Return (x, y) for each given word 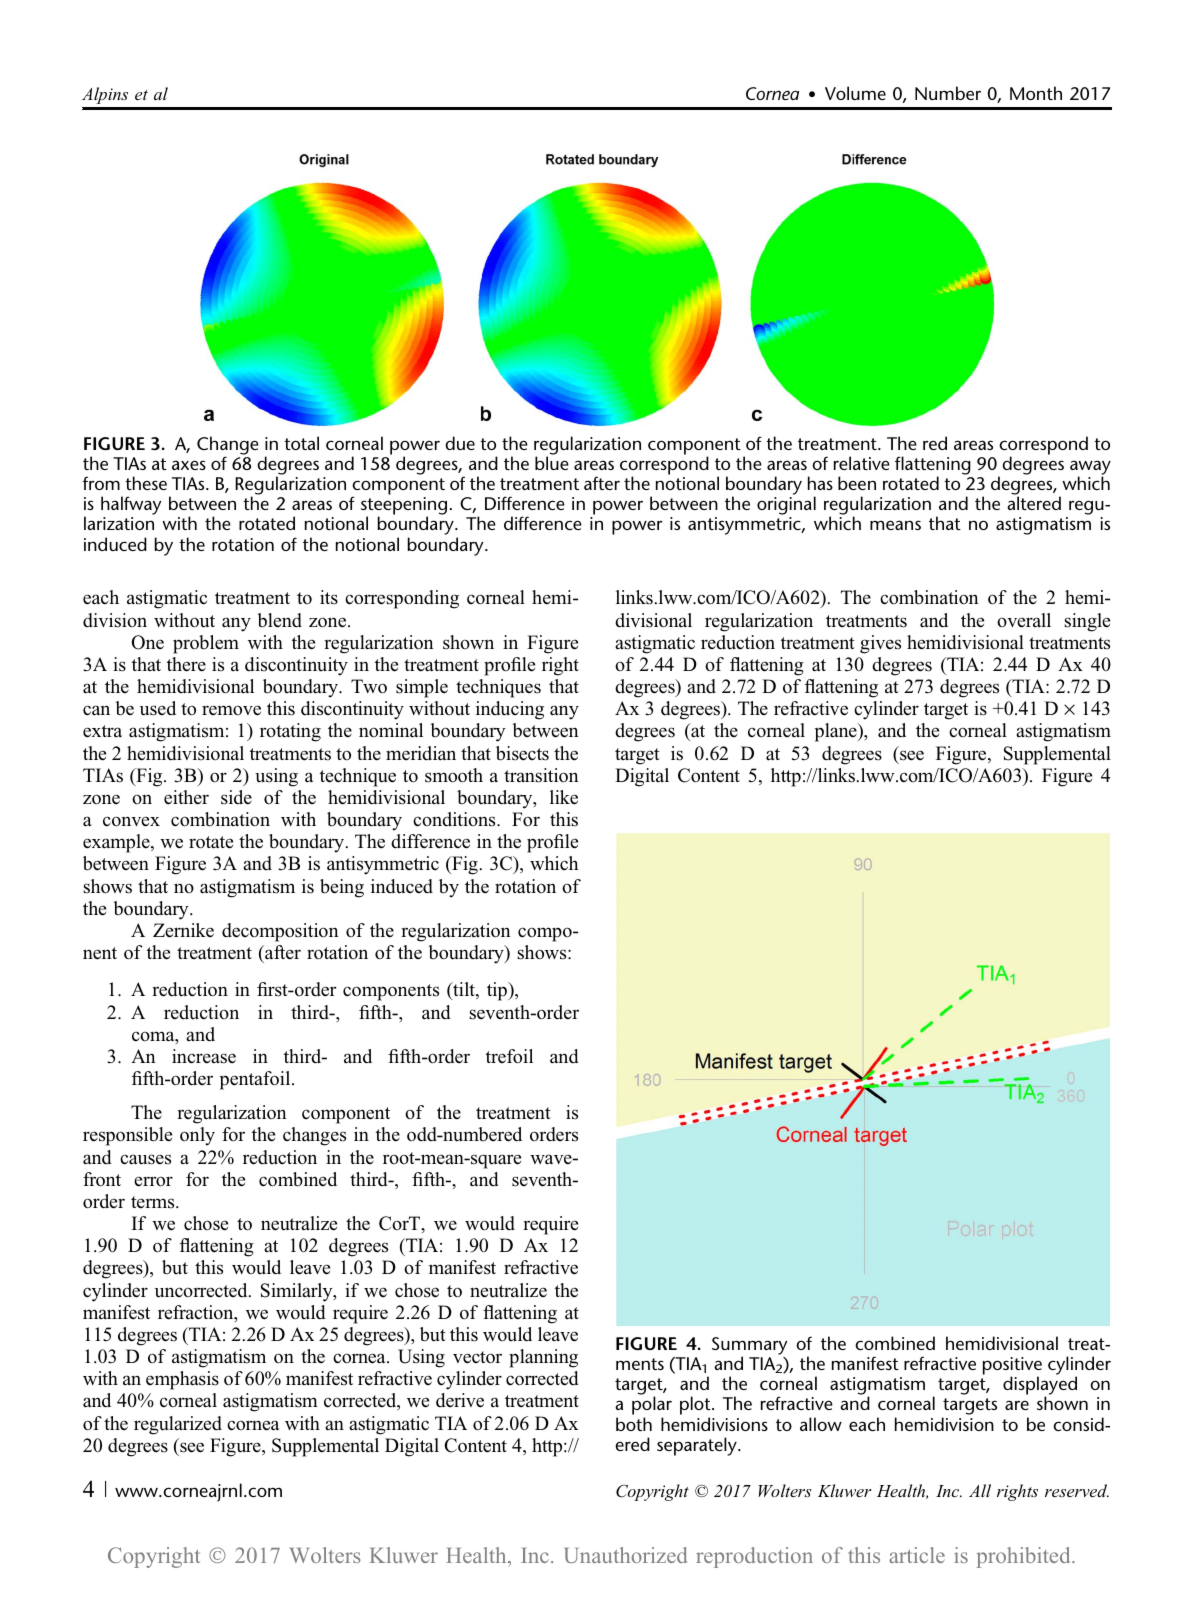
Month (1036, 93)
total (301, 443)
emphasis (182, 1380)
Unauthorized (626, 1555)
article (917, 1555)
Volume (855, 93)
